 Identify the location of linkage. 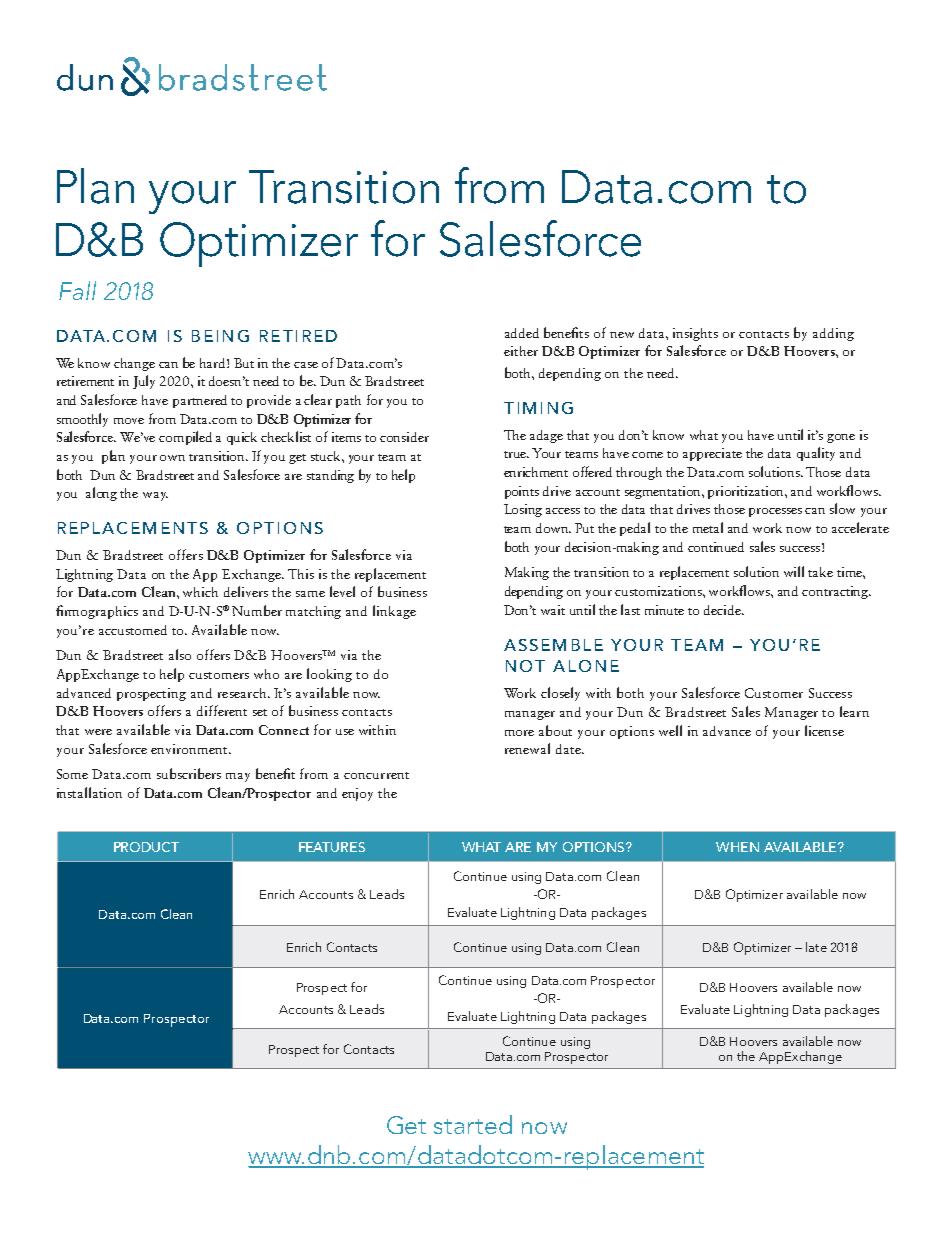
(394, 612).
